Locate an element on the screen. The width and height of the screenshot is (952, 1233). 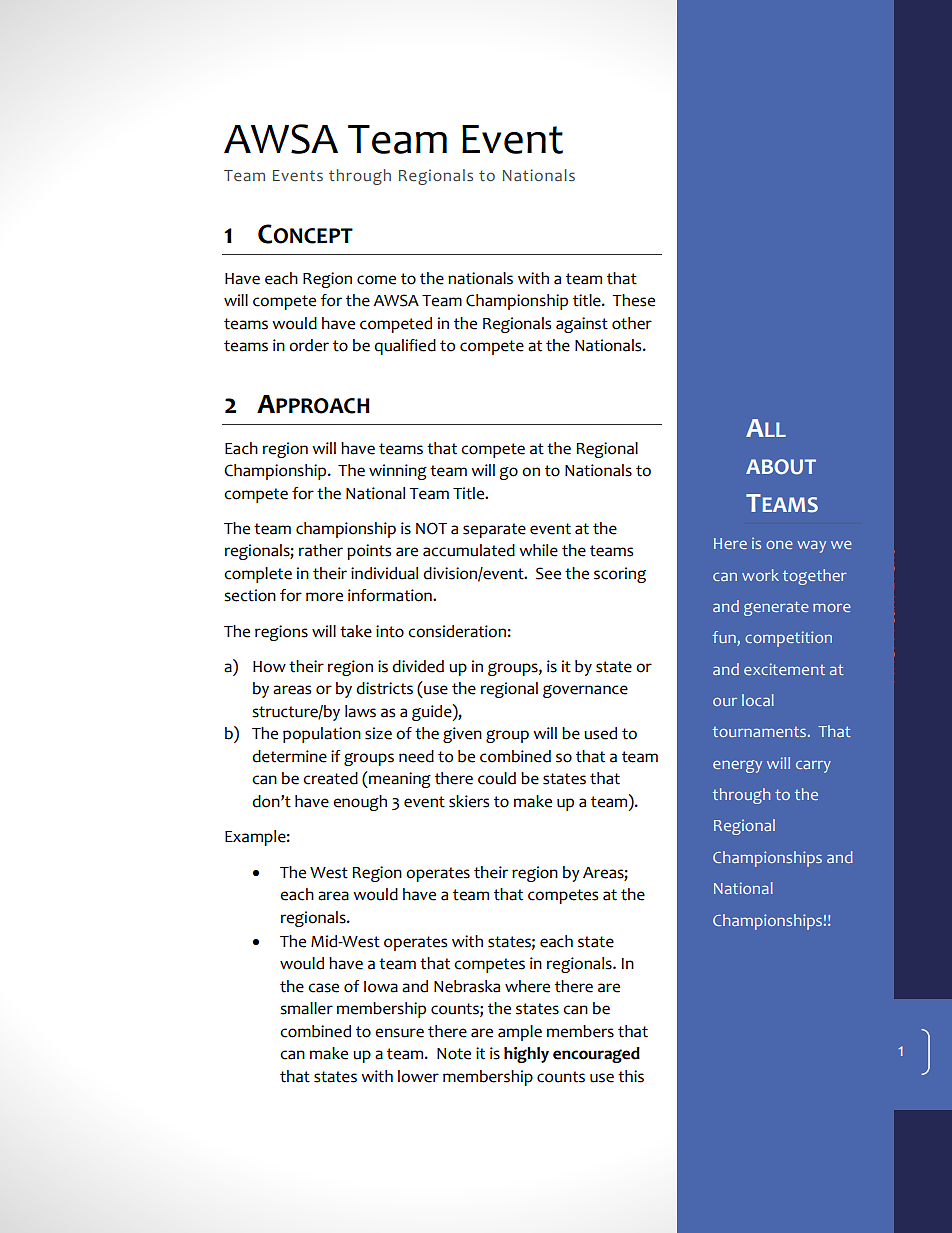
highly is located at coordinates (526, 1055).
